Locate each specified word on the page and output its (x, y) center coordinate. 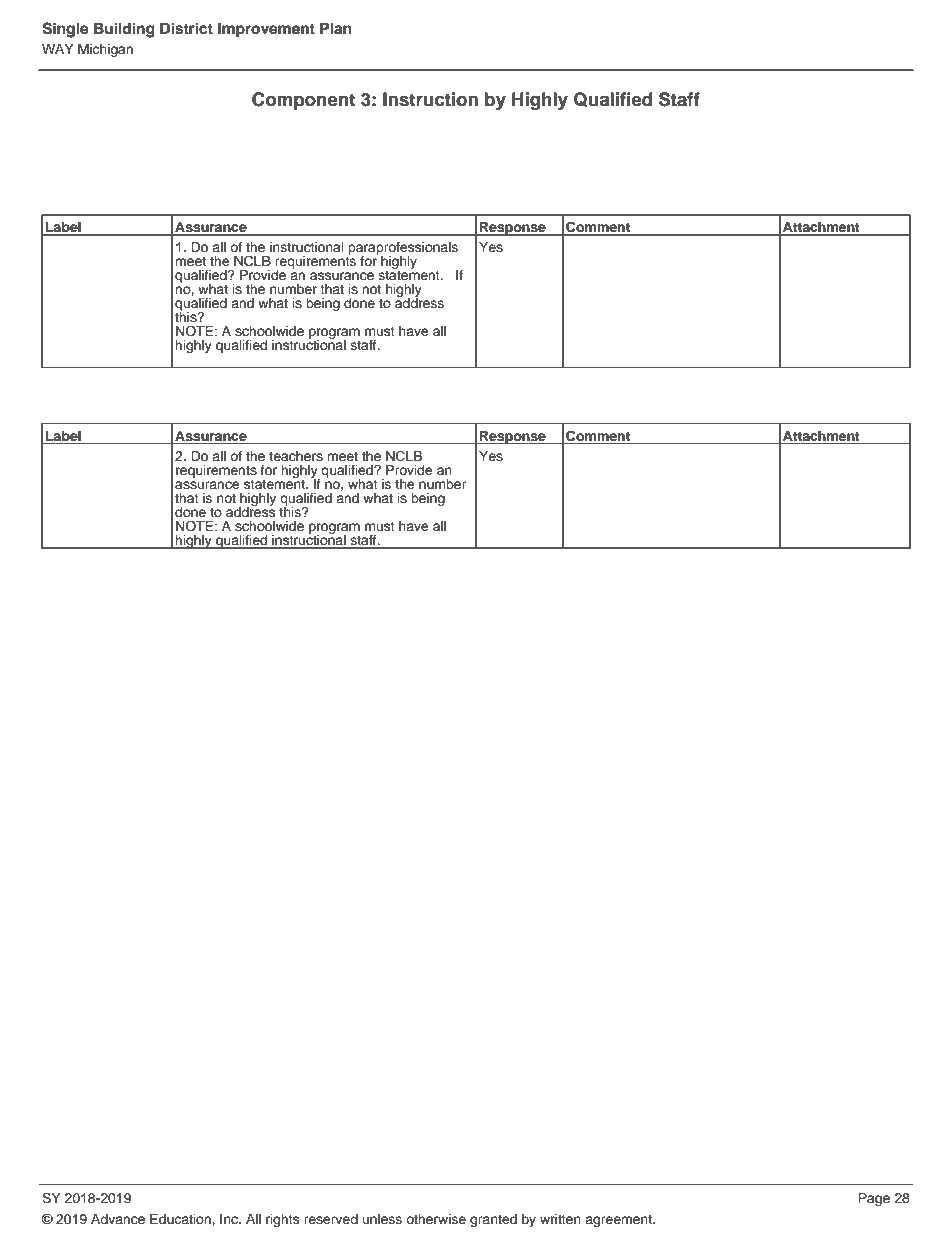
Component (303, 101)
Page (874, 1199)
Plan (336, 28)
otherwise (436, 1219)
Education (181, 1219)
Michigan (105, 50)
